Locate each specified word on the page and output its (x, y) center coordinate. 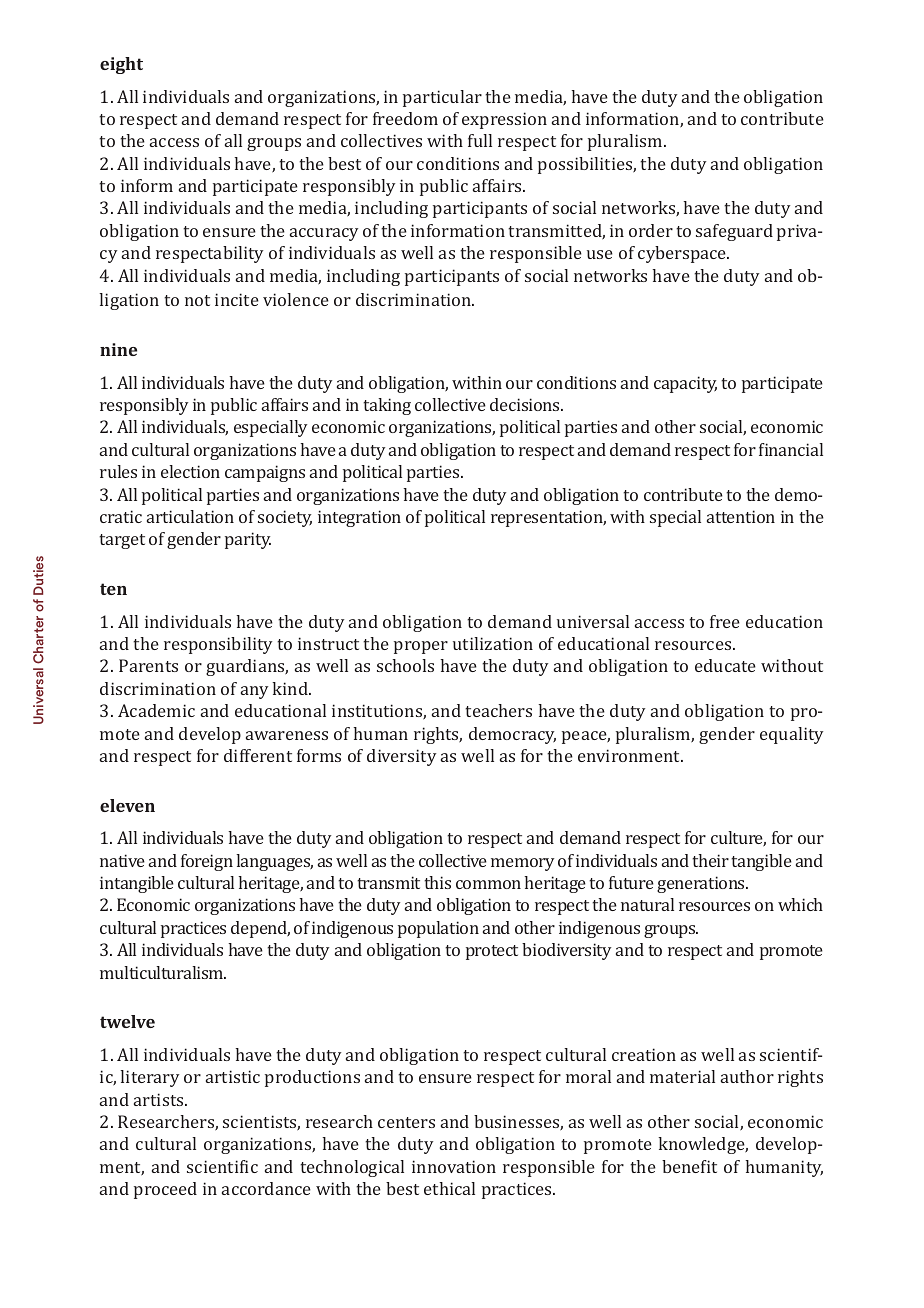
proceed (165, 1190)
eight (121, 65)
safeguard (734, 232)
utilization (493, 643)
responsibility (218, 645)
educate (725, 665)
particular (442, 98)
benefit (689, 1166)
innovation (454, 1166)
